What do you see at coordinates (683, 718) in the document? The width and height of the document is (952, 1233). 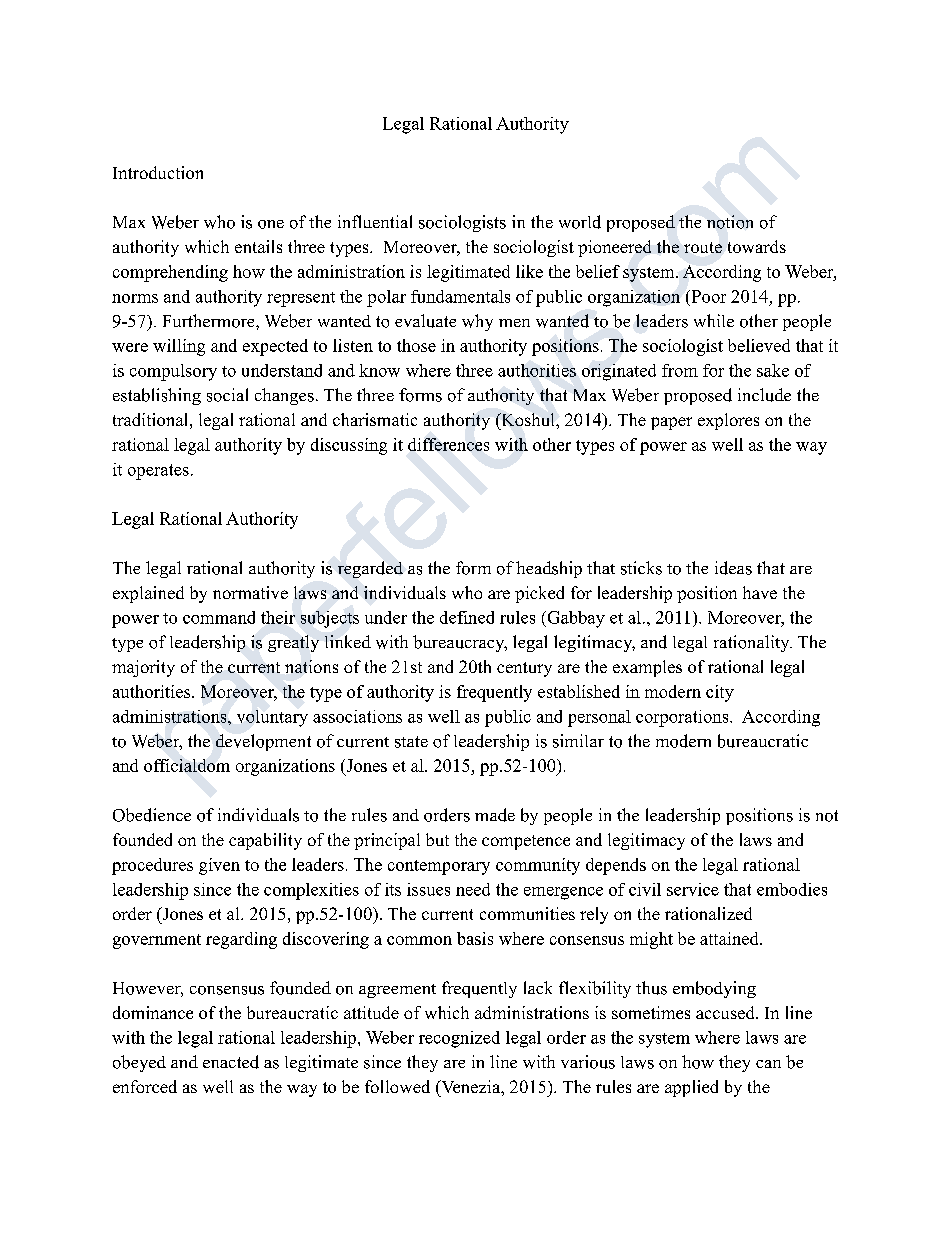 I see `corporations` at bounding box center [683, 718].
